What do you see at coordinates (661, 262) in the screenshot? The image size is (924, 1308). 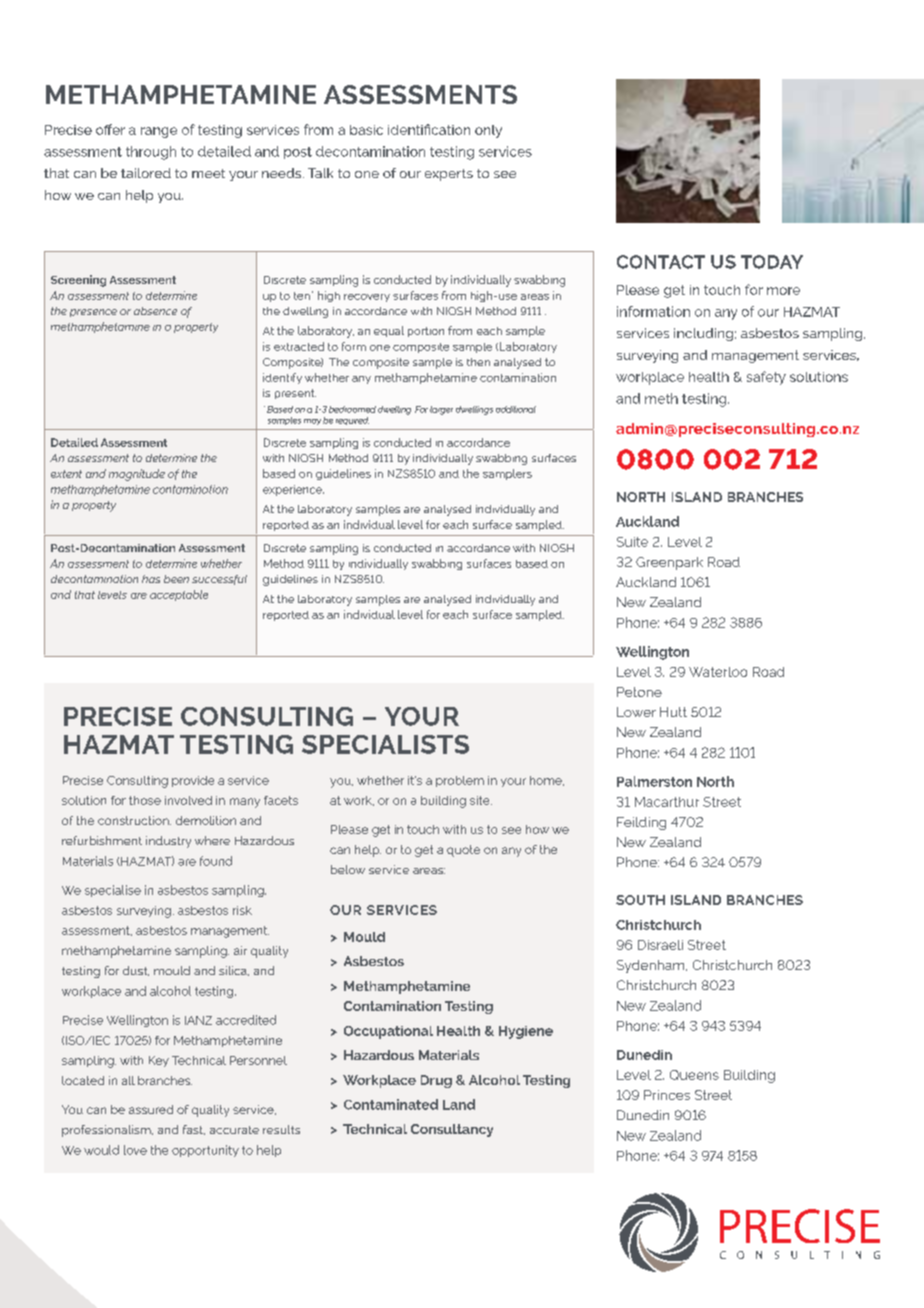 I see `Contact` at bounding box center [661, 262].
